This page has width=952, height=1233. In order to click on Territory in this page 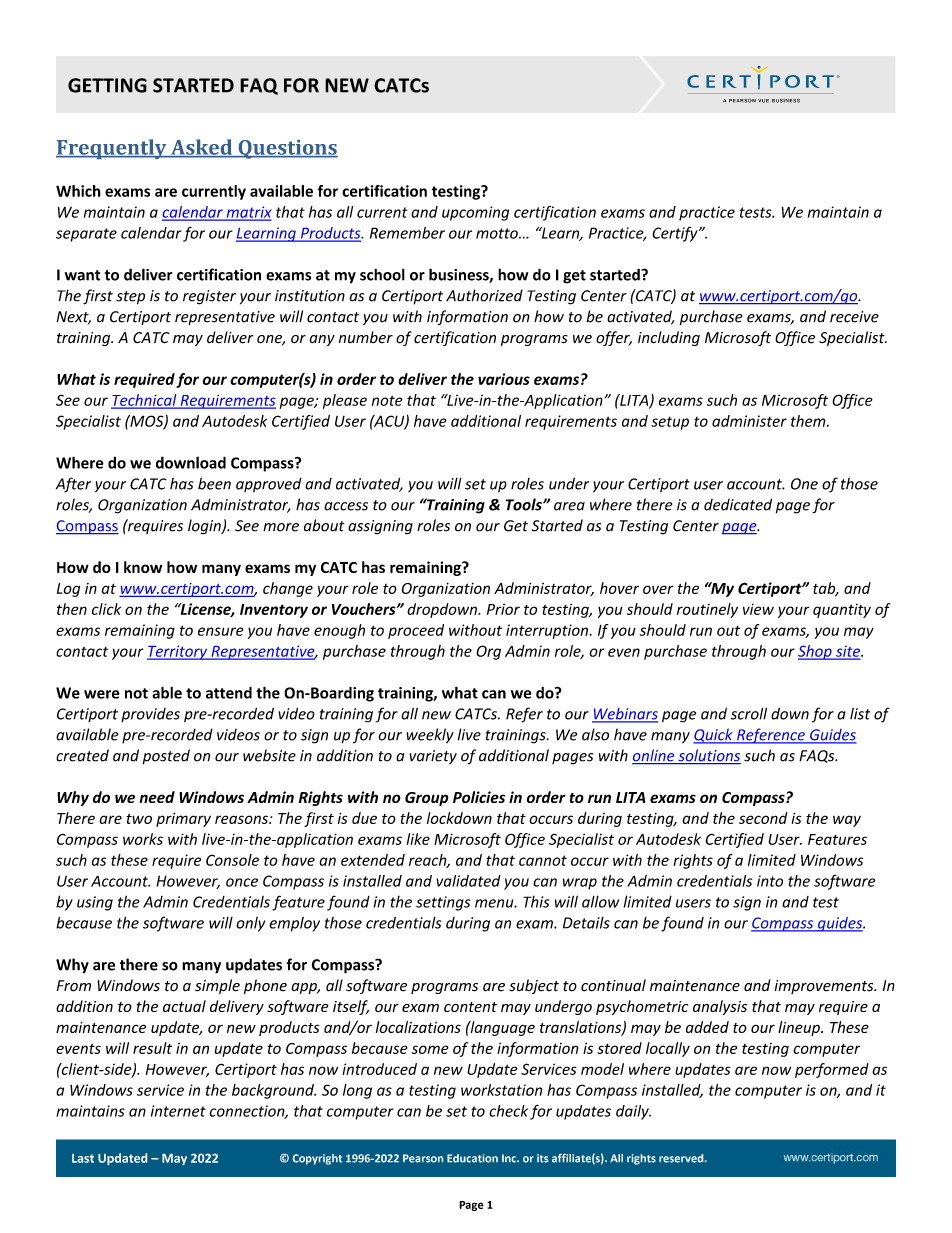, I will do `click(178, 652)`.
